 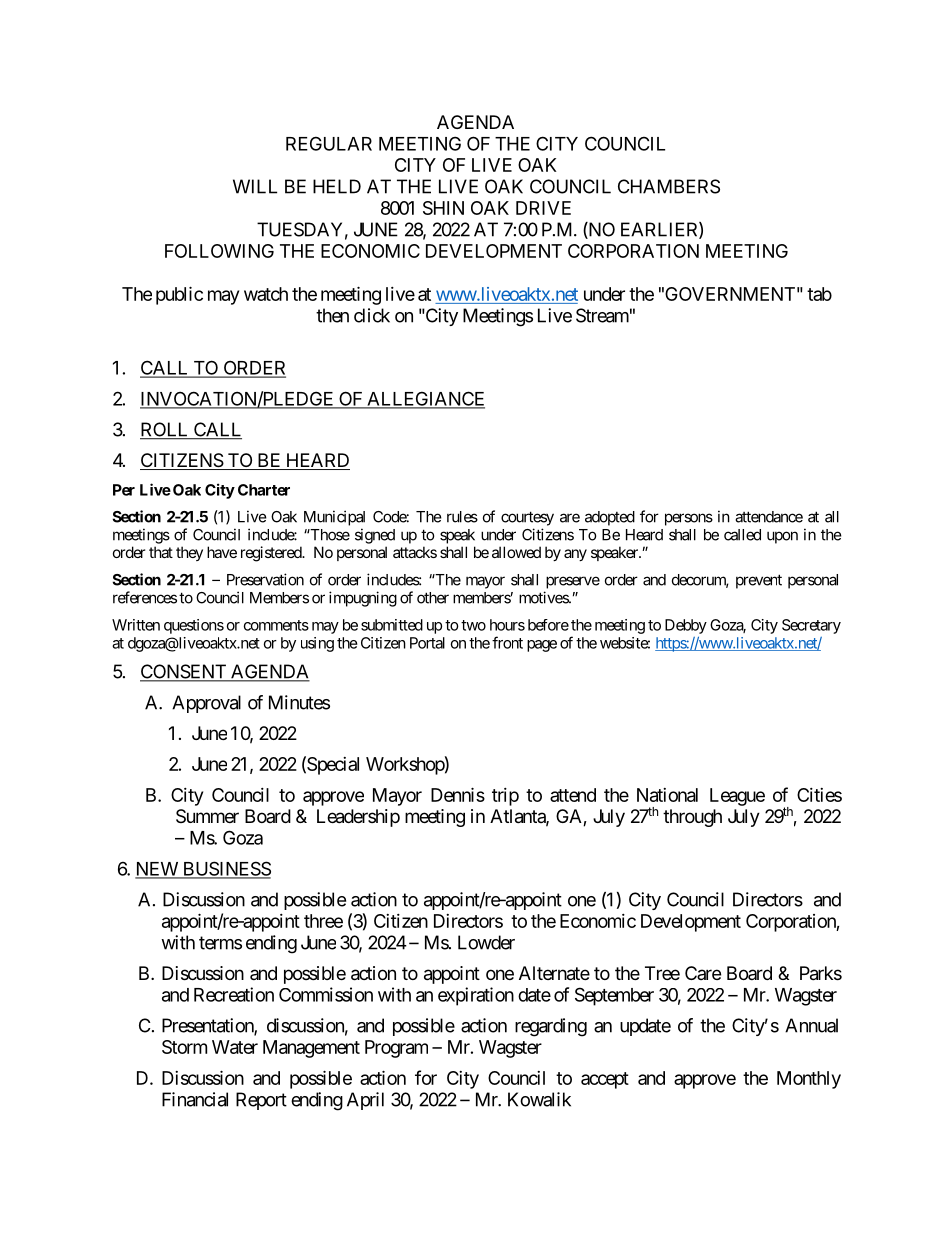 I want to click on trip, so click(x=505, y=797).
